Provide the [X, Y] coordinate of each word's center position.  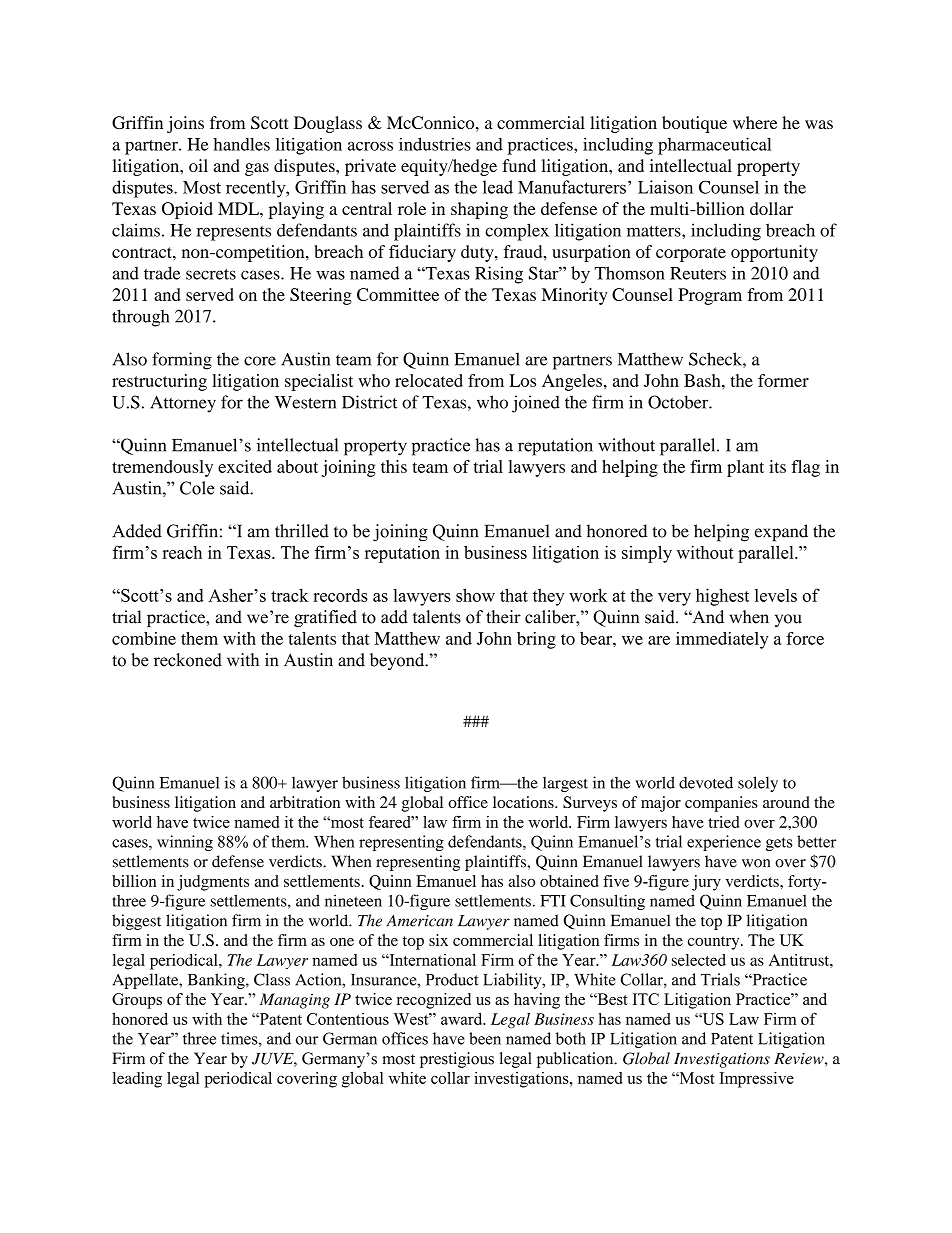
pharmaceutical [714, 146]
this [394, 466]
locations [524, 802]
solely [758, 784]
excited [245, 466]
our [307, 1040]
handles [241, 144]
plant [745, 468]
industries [435, 144]
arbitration [305, 802]
